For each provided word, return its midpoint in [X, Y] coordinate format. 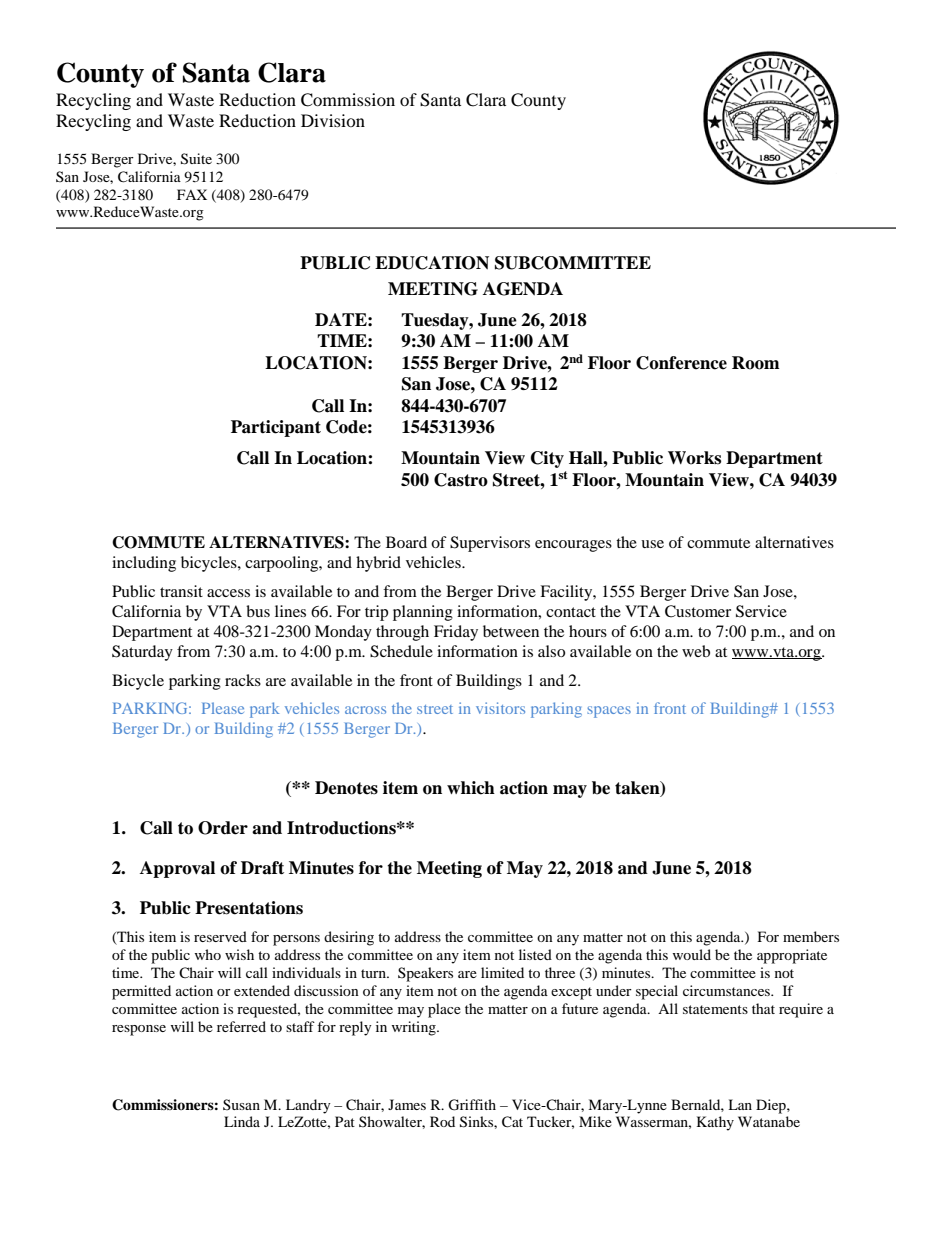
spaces [609, 712]
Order [223, 828]
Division [333, 120]
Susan [241, 1104]
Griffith [472, 1105]
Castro [461, 480]
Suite [196, 159]
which [471, 788]
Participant [276, 428]
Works [694, 458]
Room [756, 363]
